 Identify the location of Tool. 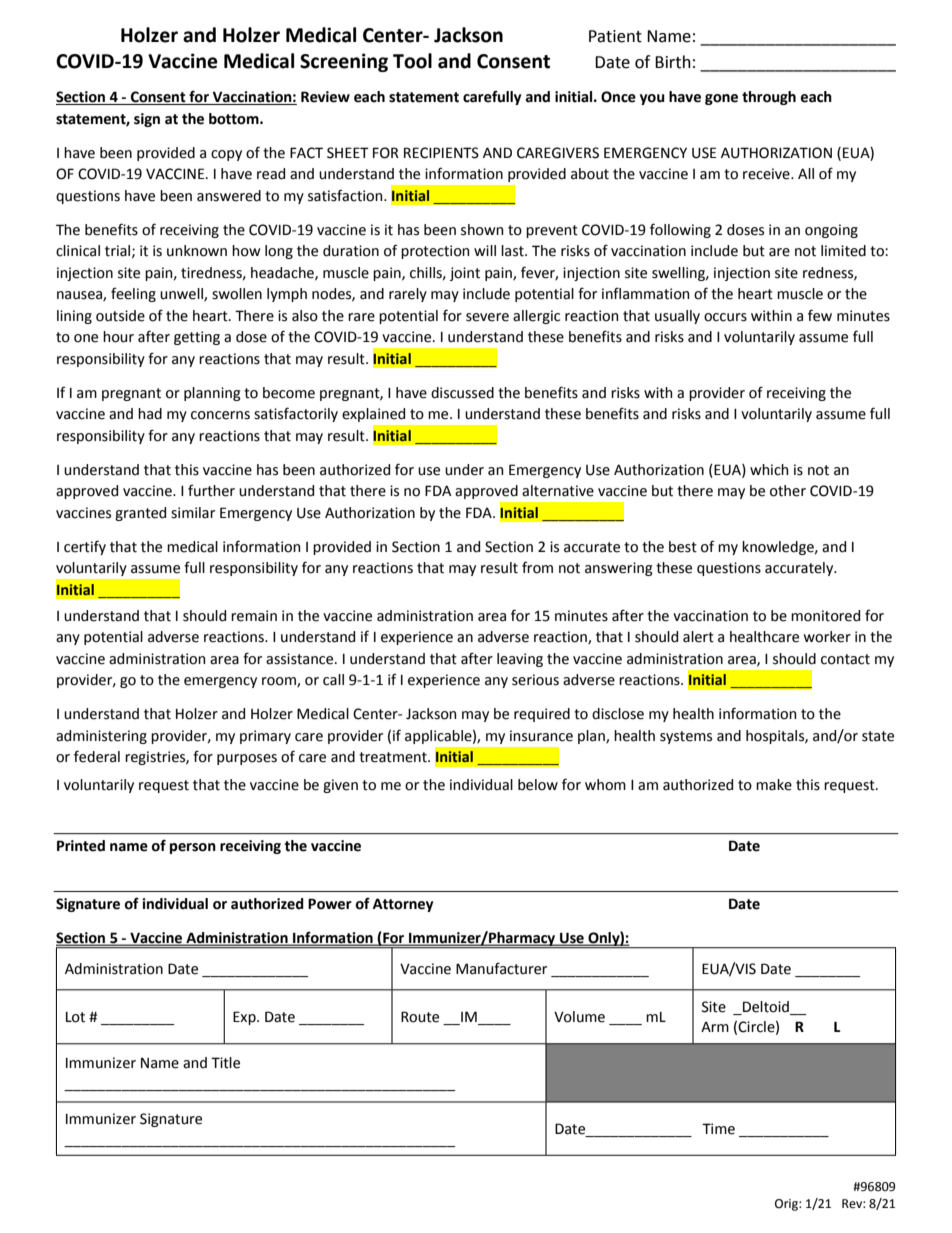
(412, 61).
